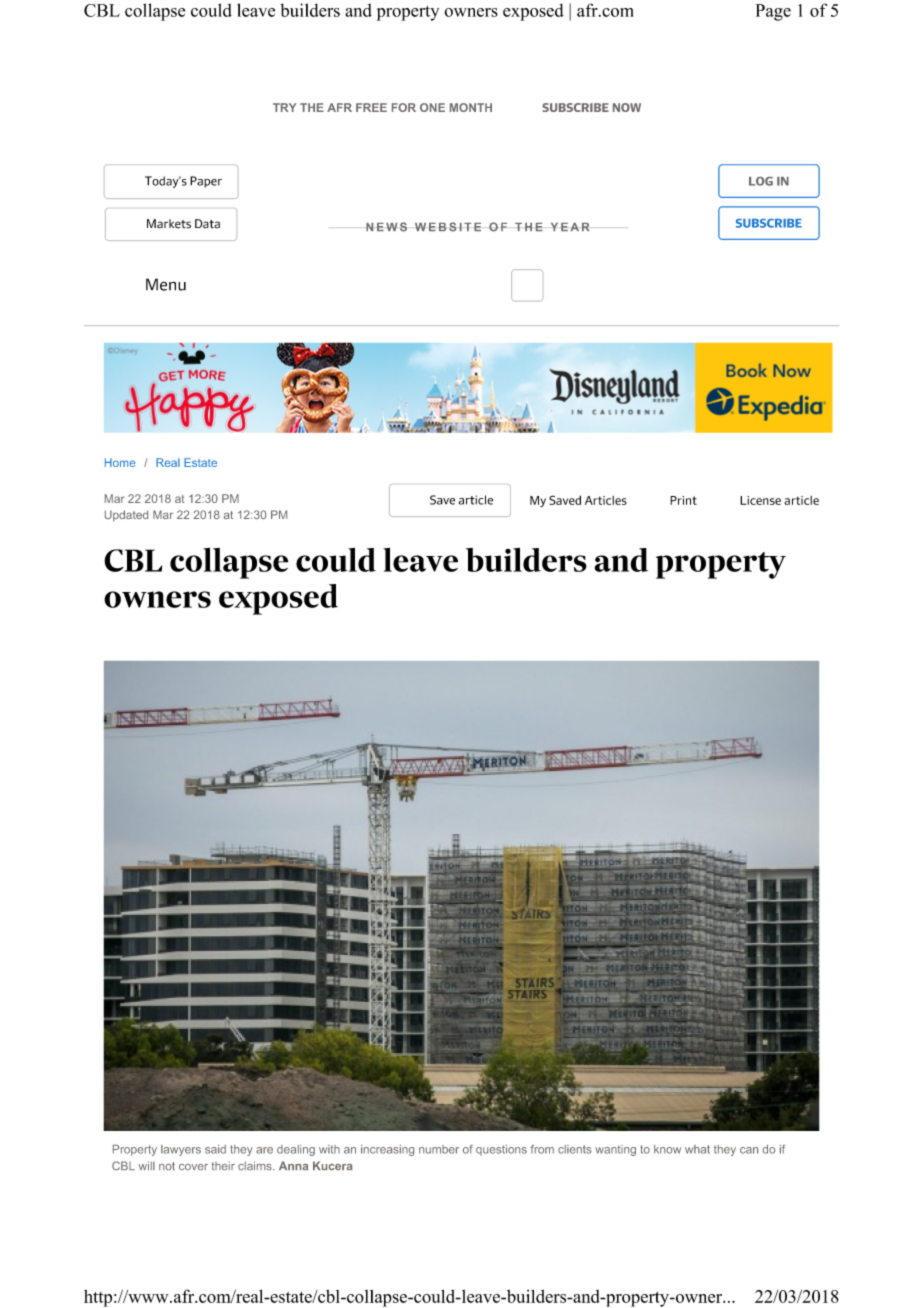 The height and width of the document is (1308, 924). What do you see at coordinates (697, 1149) in the document?
I see `what` at bounding box center [697, 1149].
